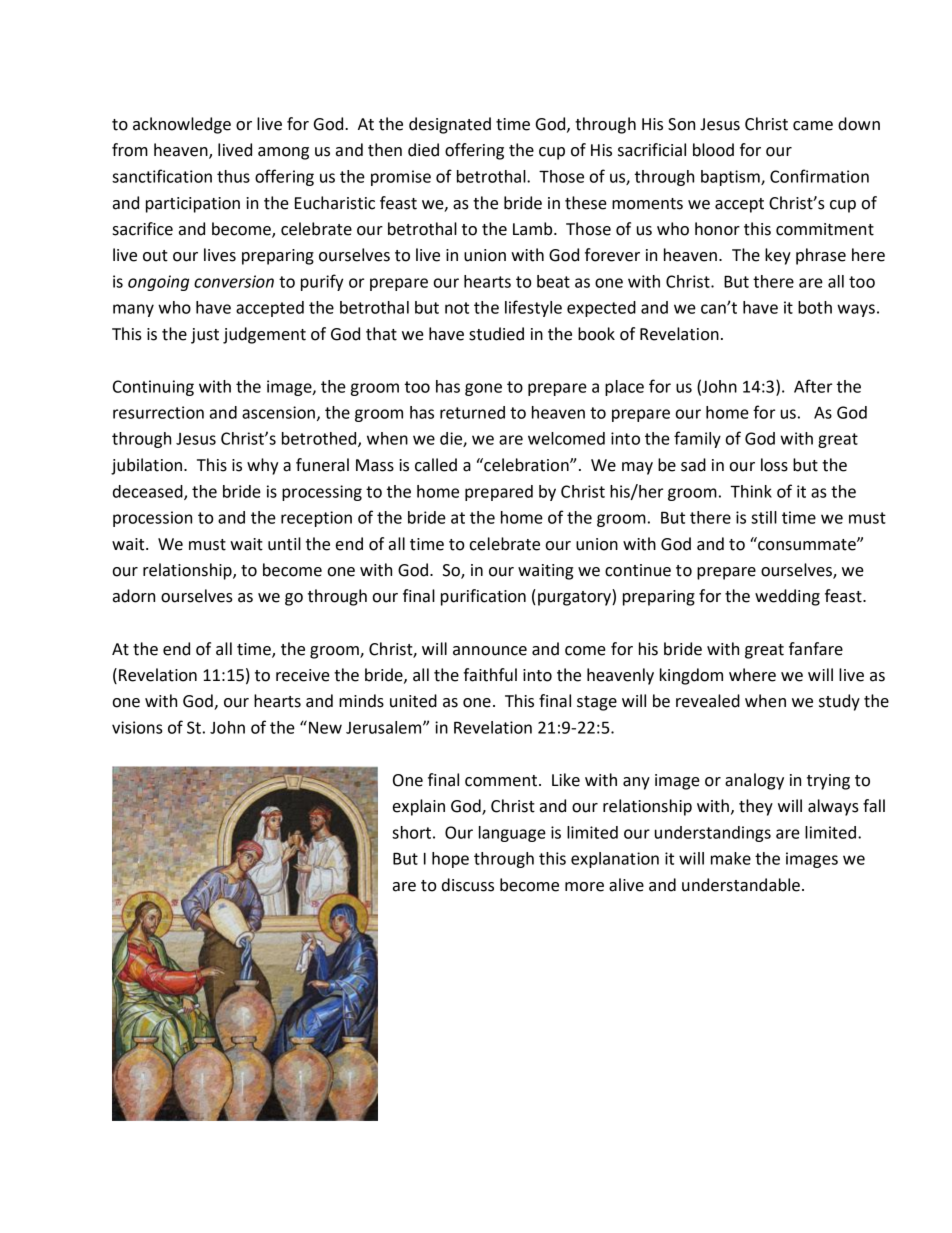 The width and height of the document is (952, 1233). What do you see at coordinates (411, 832) in the document?
I see `short` at bounding box center [411, 832].
